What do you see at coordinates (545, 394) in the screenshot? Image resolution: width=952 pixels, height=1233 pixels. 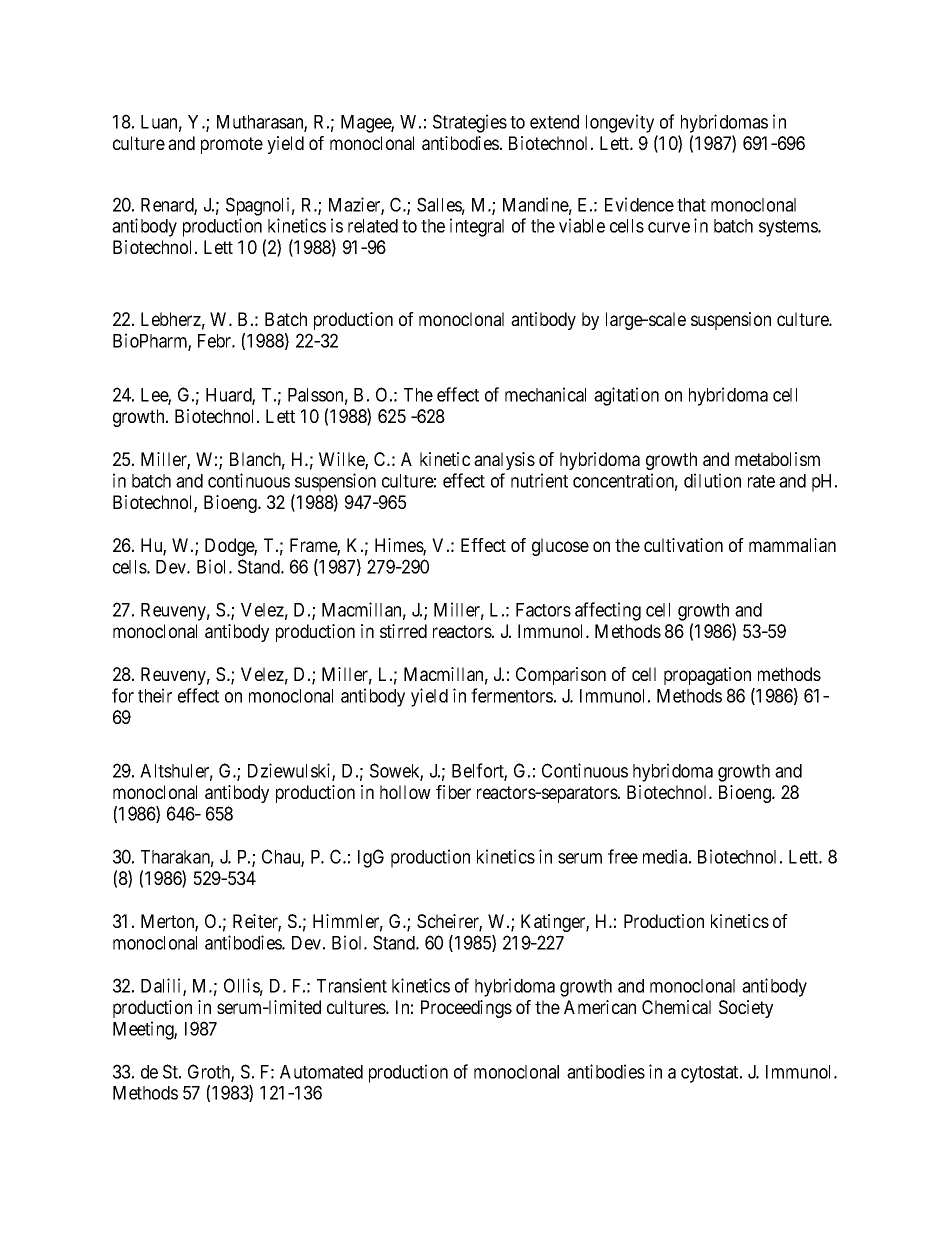 I see `mechanical` at bounding box center [545, 394].
